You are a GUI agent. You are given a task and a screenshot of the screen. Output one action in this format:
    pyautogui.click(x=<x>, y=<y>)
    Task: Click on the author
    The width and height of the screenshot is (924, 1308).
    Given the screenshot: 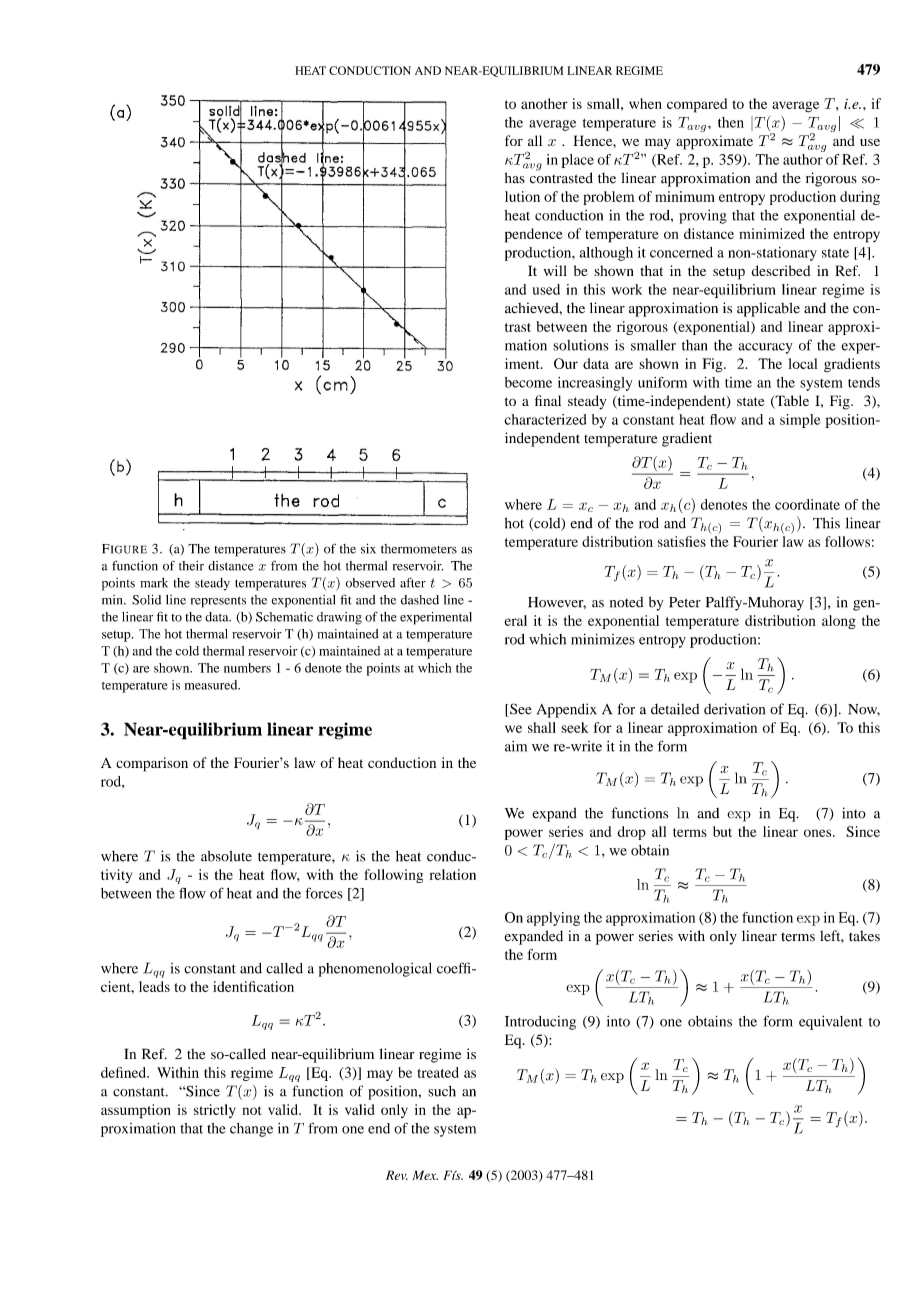 What is the action you would take?
    pyautogui.click(x=803, y=159)
